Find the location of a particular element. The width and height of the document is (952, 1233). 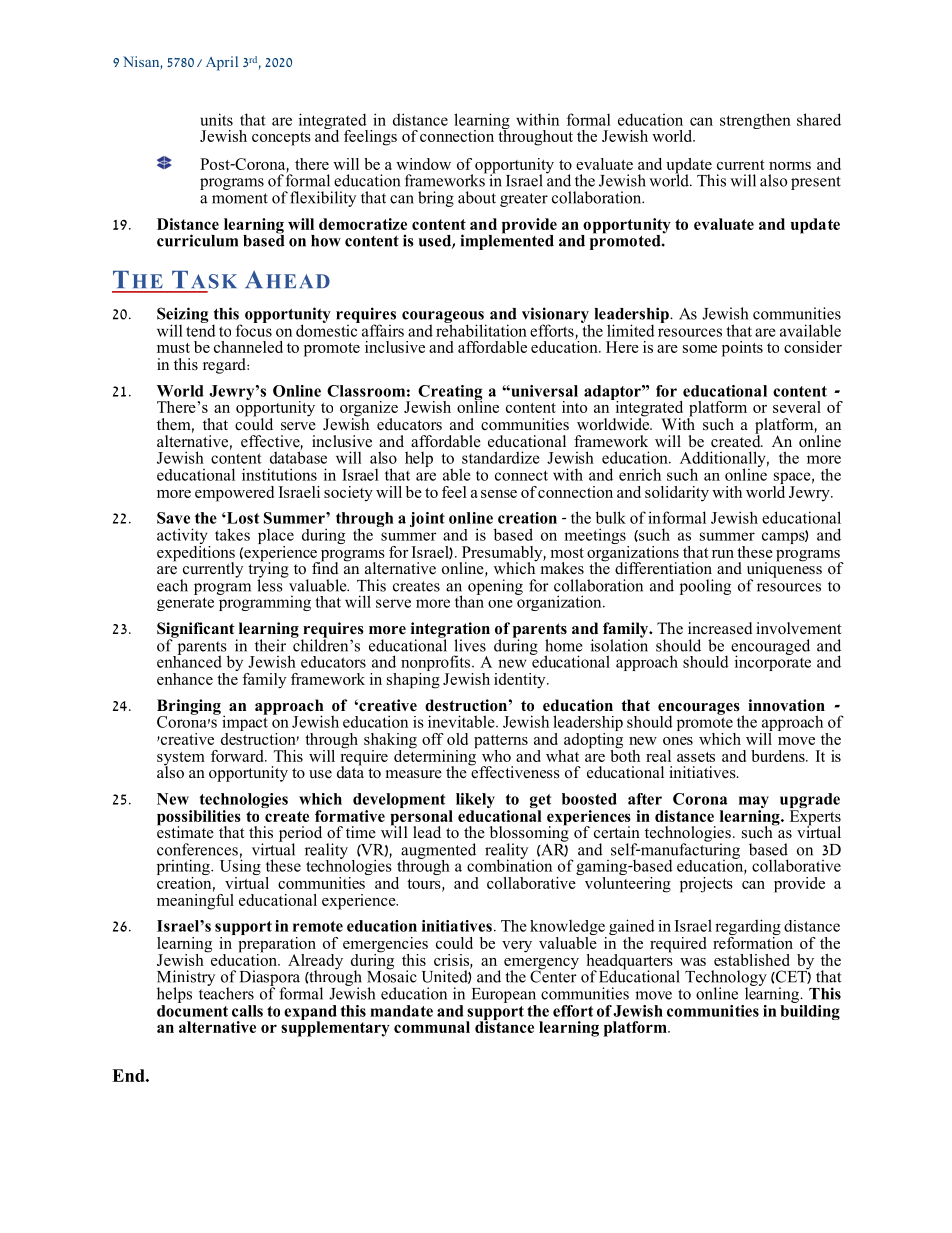

strengthen is located at coordinates (755, 121).
